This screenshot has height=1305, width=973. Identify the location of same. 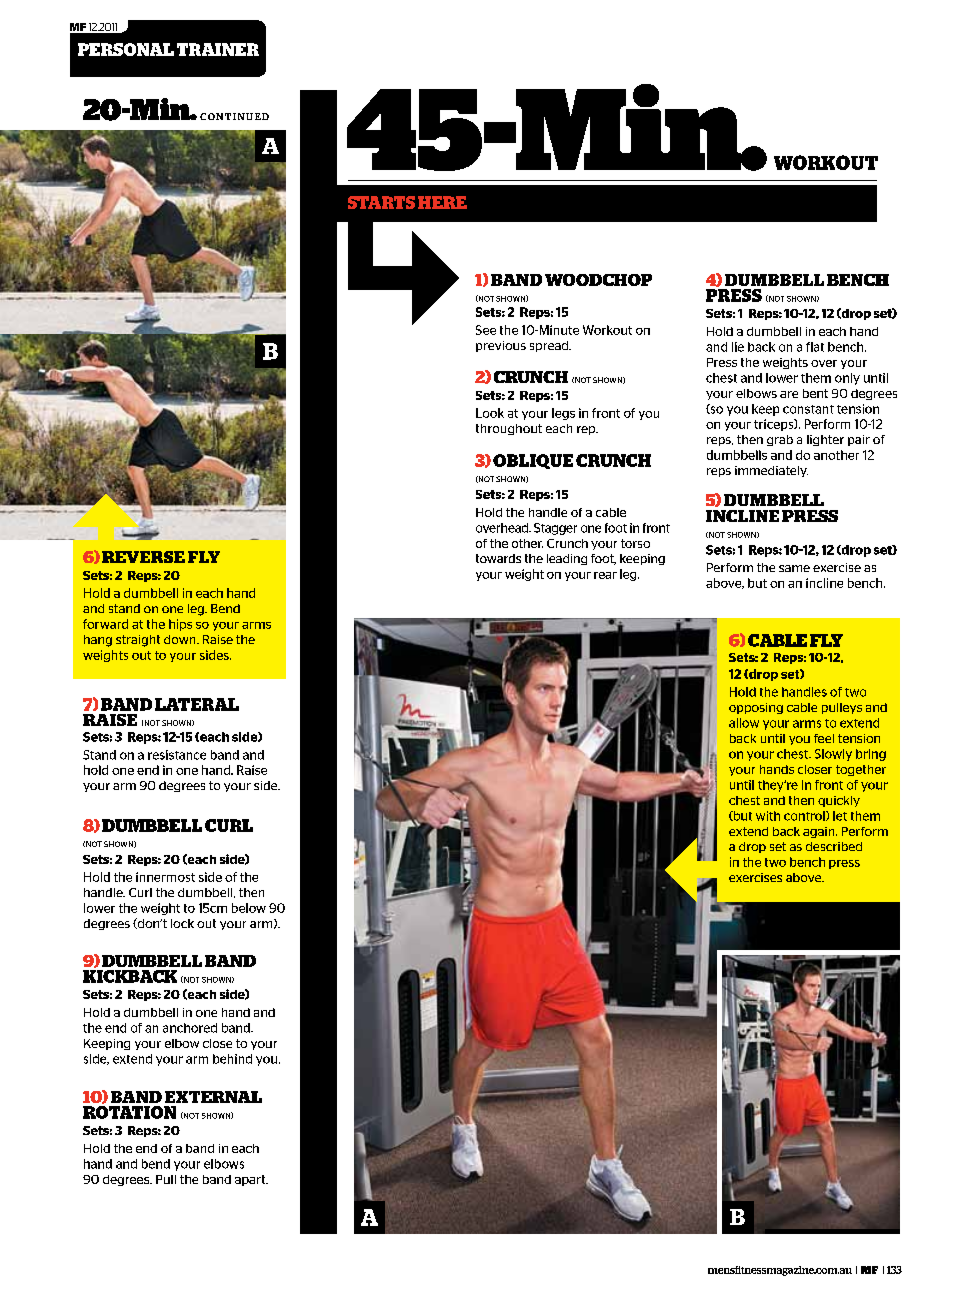
(794, 568).
